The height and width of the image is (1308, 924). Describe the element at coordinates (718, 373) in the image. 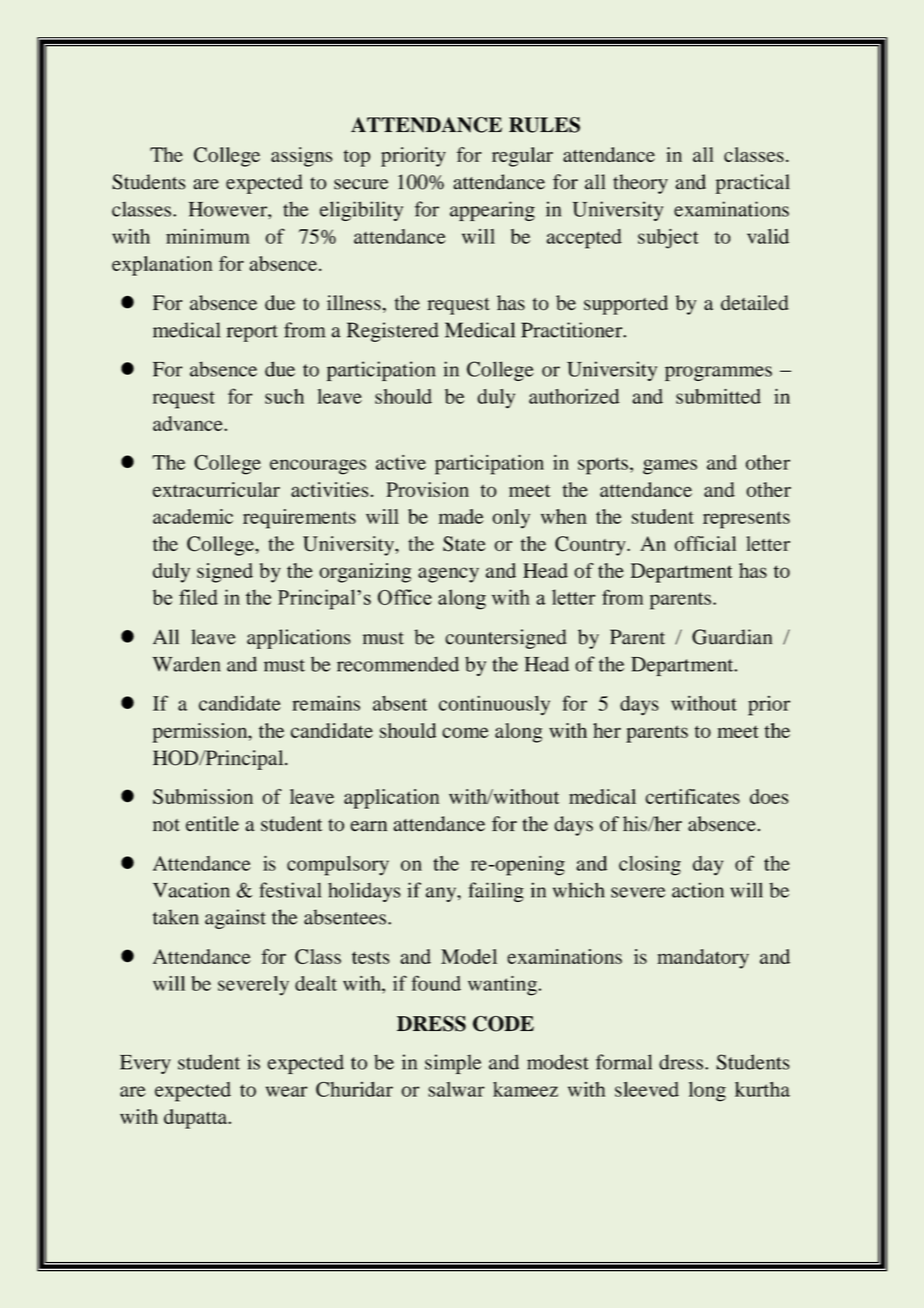

I see `programmes` at that location.
